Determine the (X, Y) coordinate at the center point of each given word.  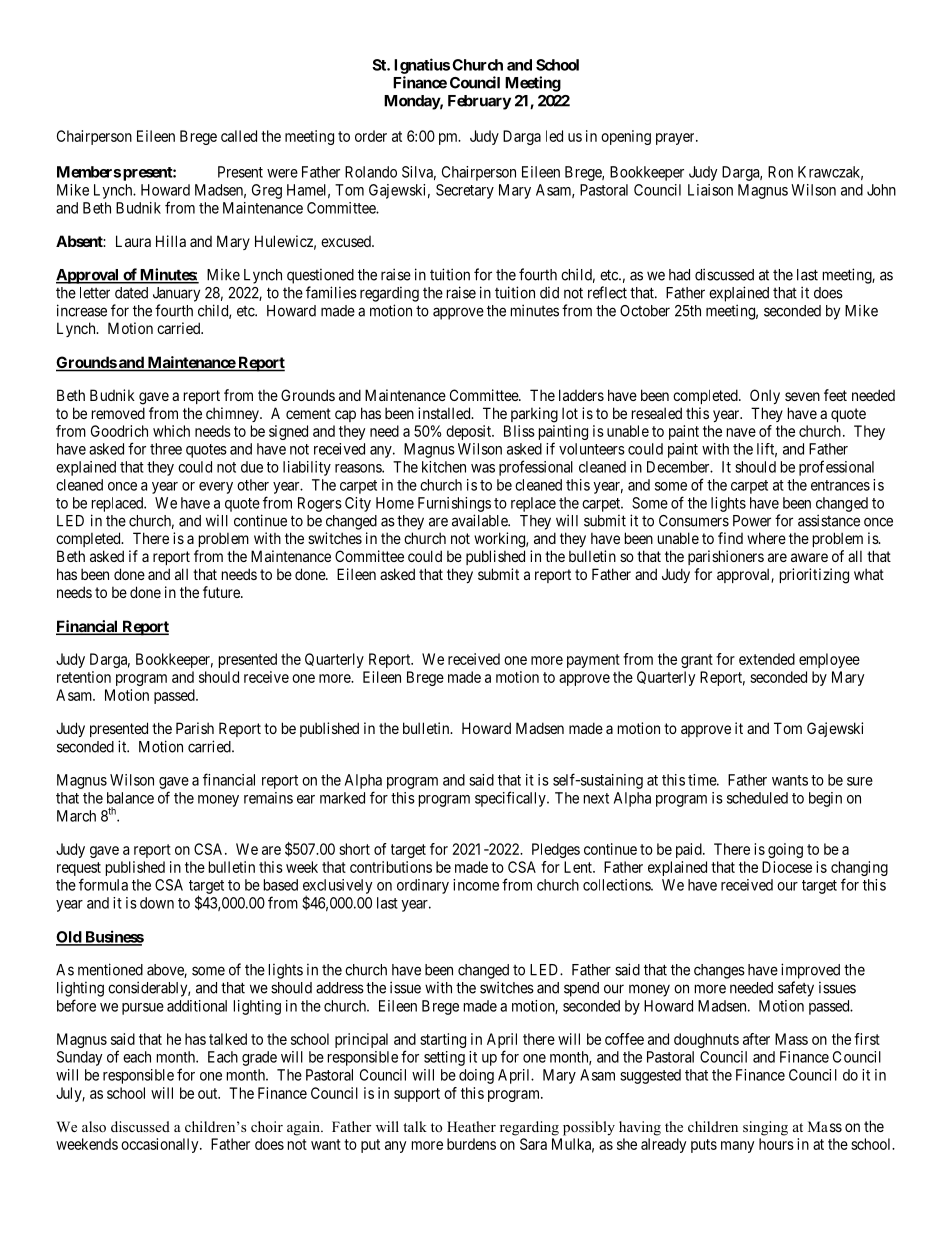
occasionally (161, 1145)
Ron (780, 172)
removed (118, 413)
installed (445, 413)
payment (593, 661)
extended (767, 659)
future (222, 592)
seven (802, 396)
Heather (471, 1126)
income (476, 885)
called (239, 136)
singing (765, 1128)
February (479, 102)
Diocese (787, 867)
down (157, 903)
